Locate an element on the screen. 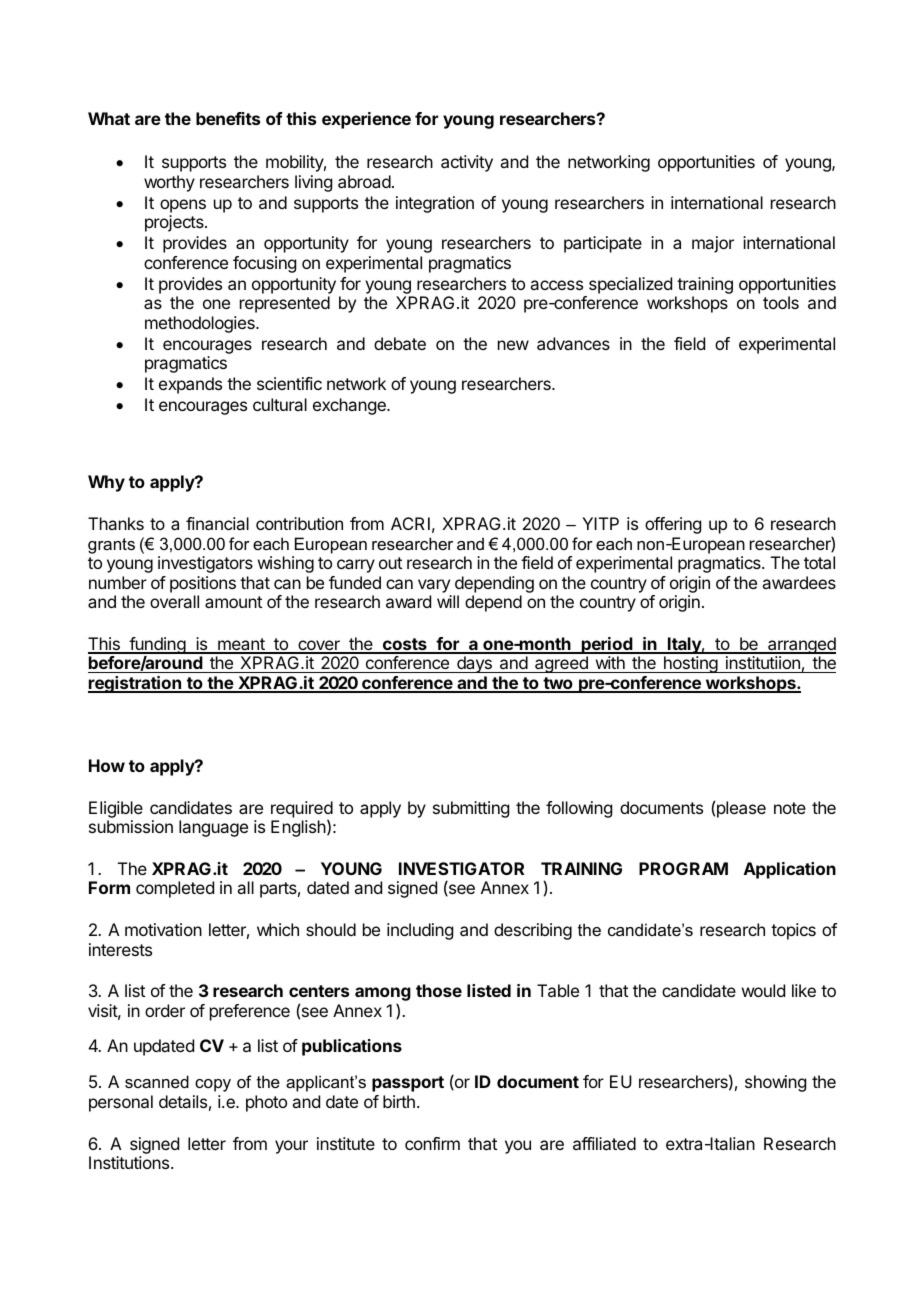 Image resolution: width=924 pixels, height=1309 pixels. major is located at coordinates (713, 244).
